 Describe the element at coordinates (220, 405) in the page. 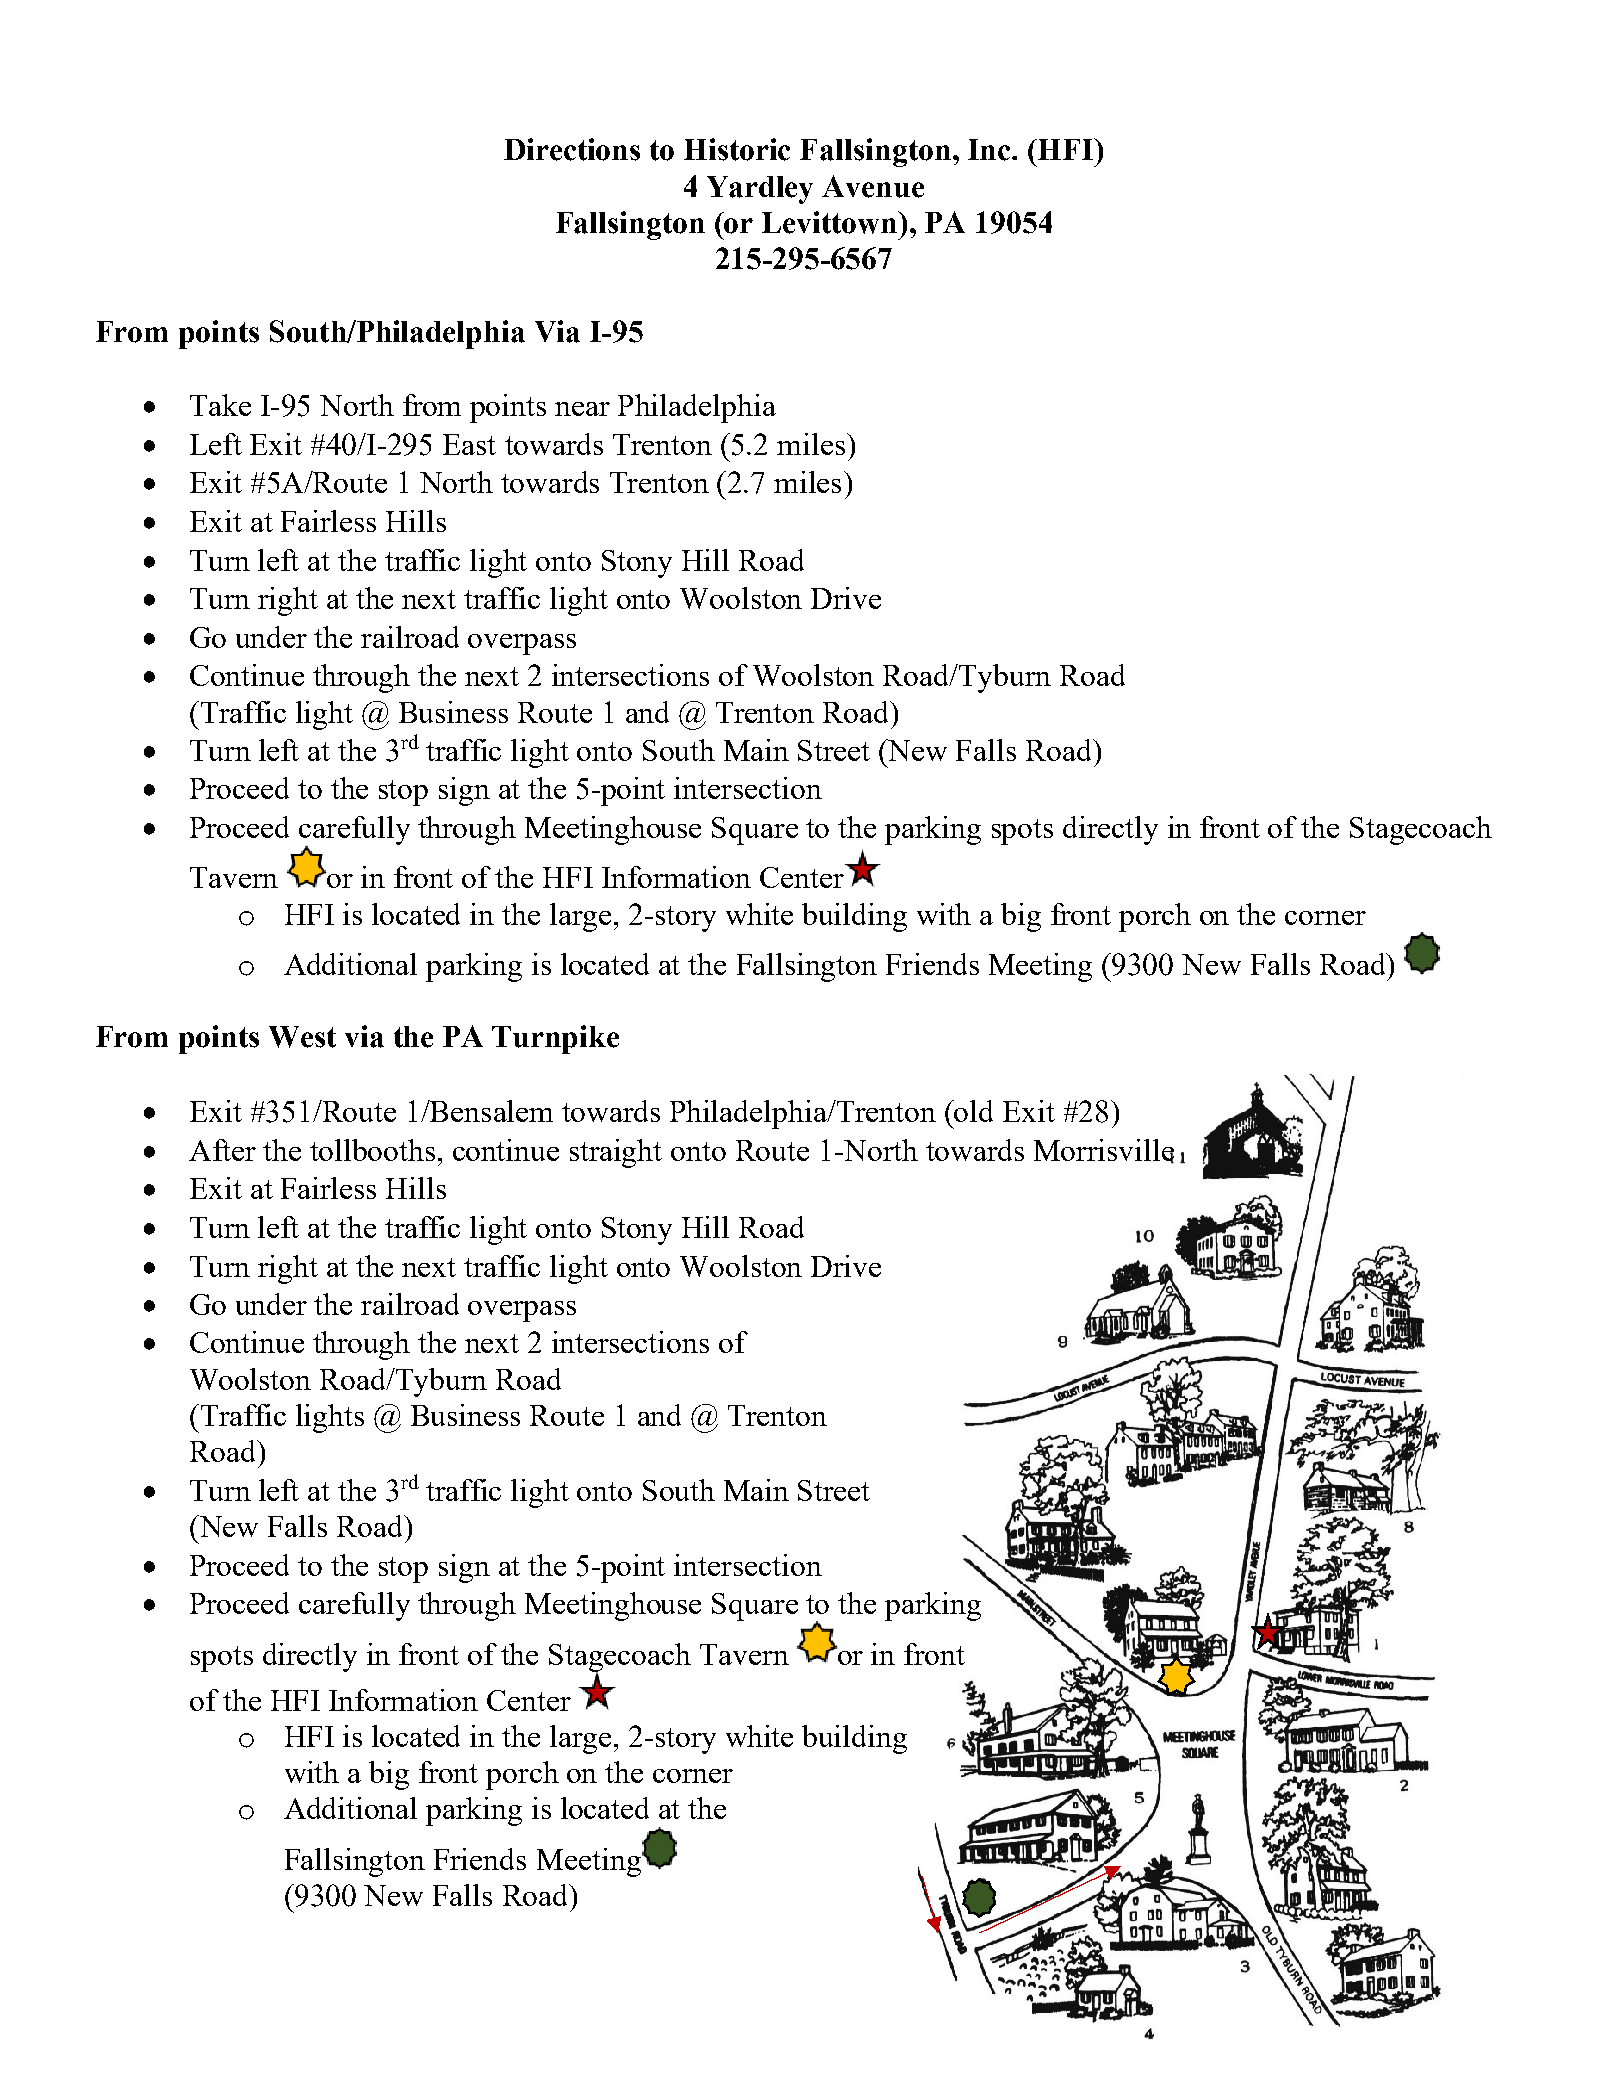

I see `Take` at that location.
